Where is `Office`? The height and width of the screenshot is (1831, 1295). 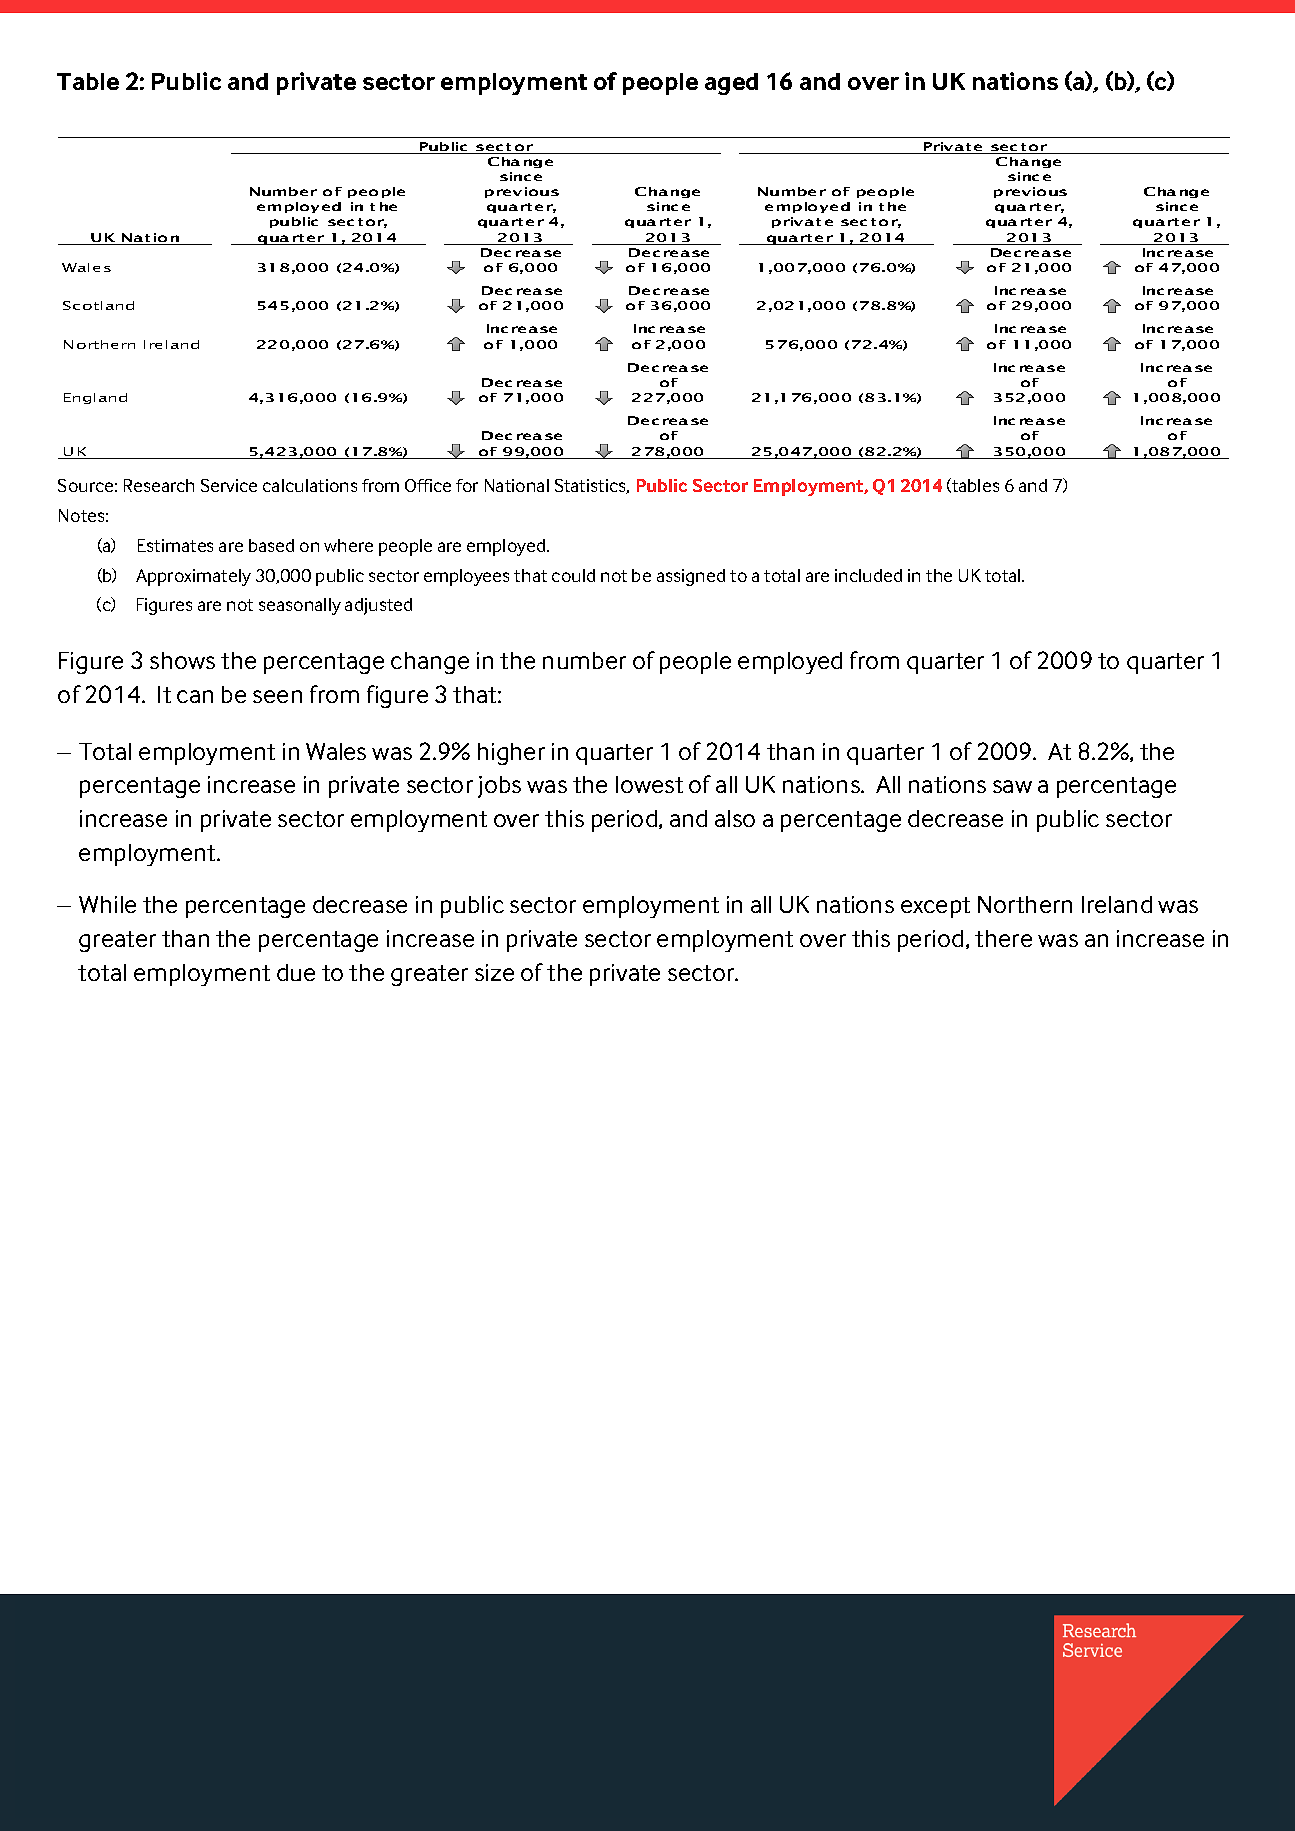 Office is located at coordinates (428, 485).
